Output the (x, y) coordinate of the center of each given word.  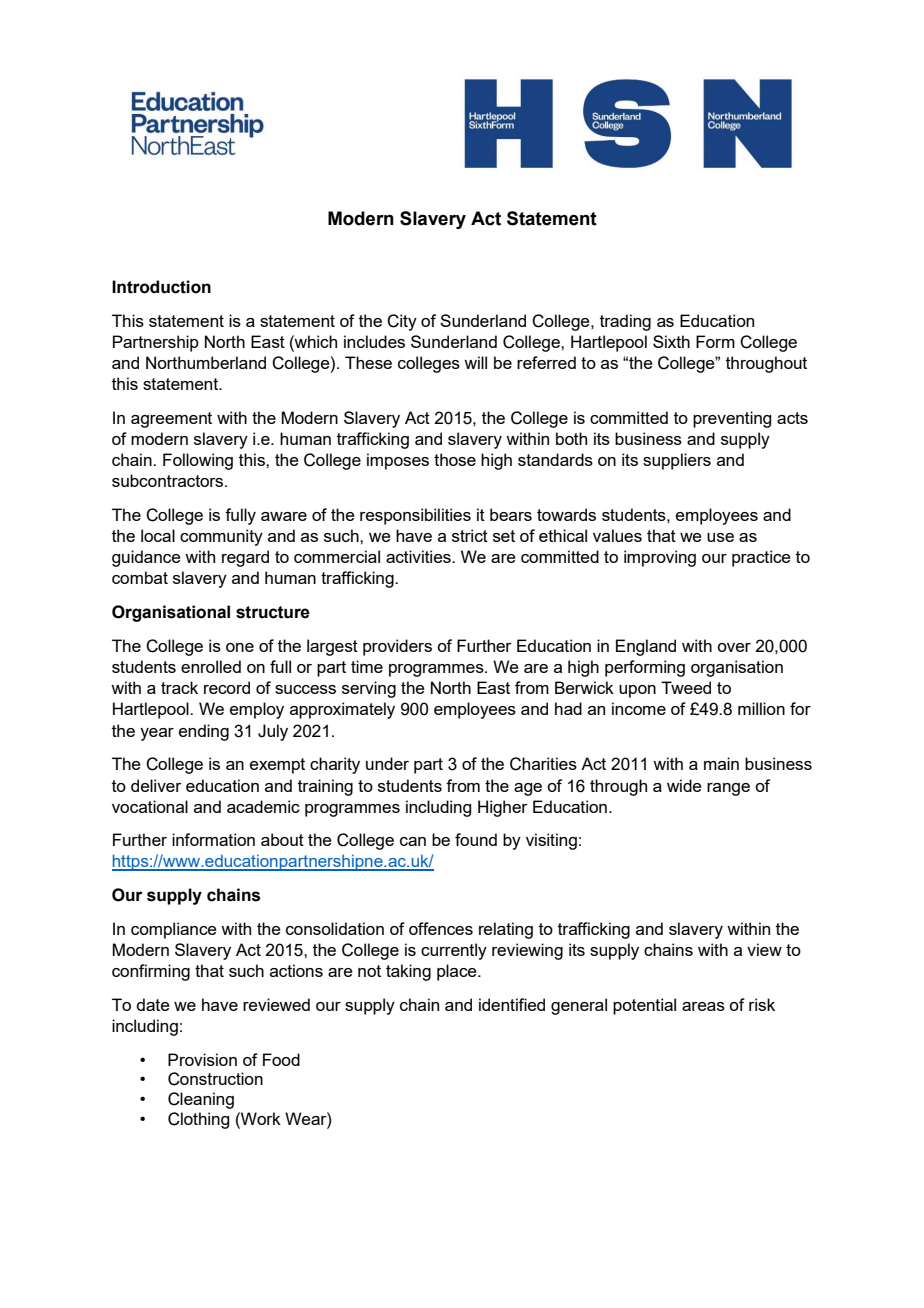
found (476, 839)
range (728, 789)
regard (245, 558)
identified (512, 1004)
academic (263, 806)
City (402, 322)
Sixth (671, 341)
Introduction (161, 287)
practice (761, 558)
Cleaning (201, 1100)
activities (419, 556)
